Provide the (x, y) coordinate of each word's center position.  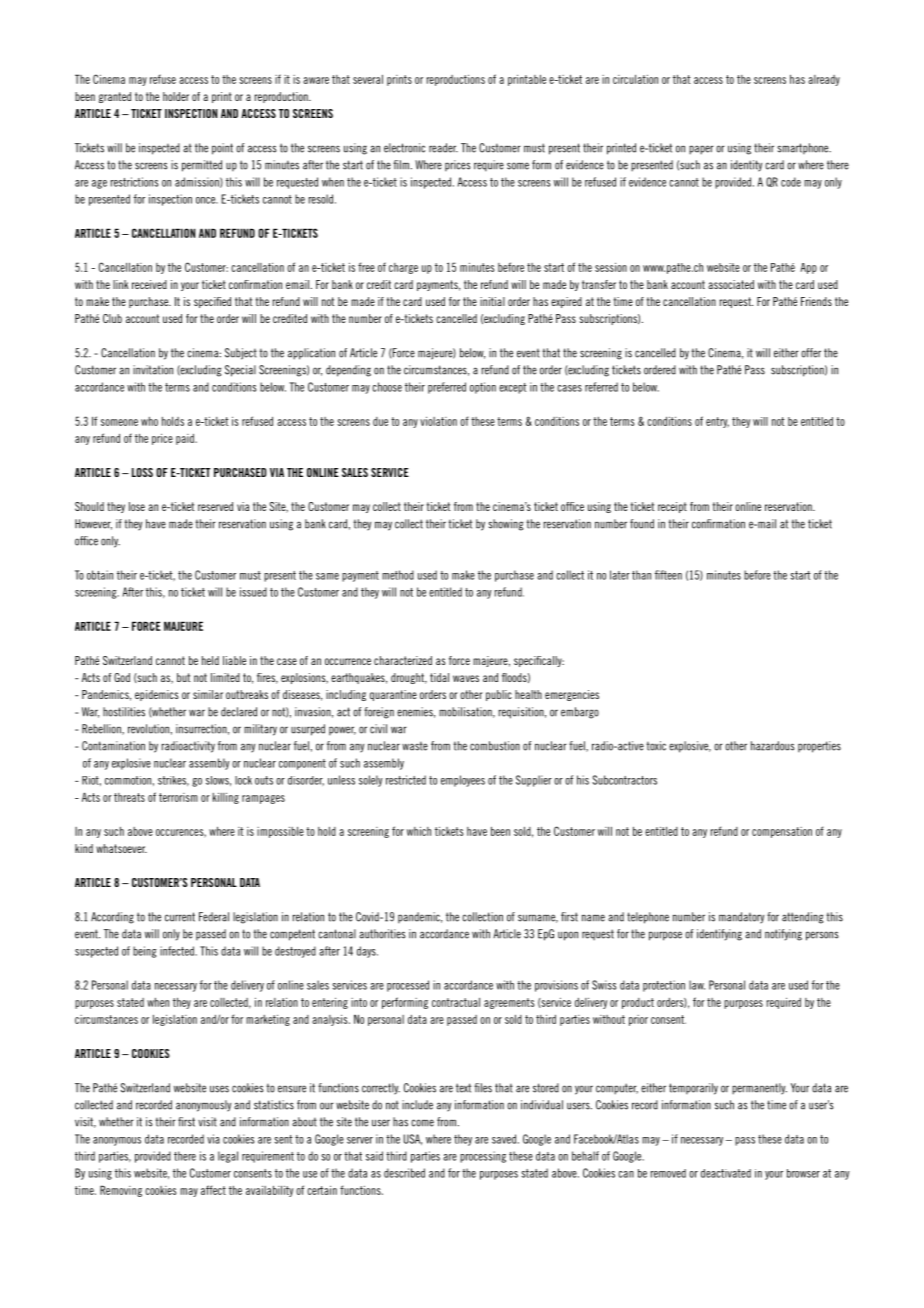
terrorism (178, 797)
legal (228, 1157)
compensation (782, 832)
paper (701, 150)
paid (186, 439)
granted (115, 97)
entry (717, 422)
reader (443, 148)
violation (438, 421)
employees (463, 781)
